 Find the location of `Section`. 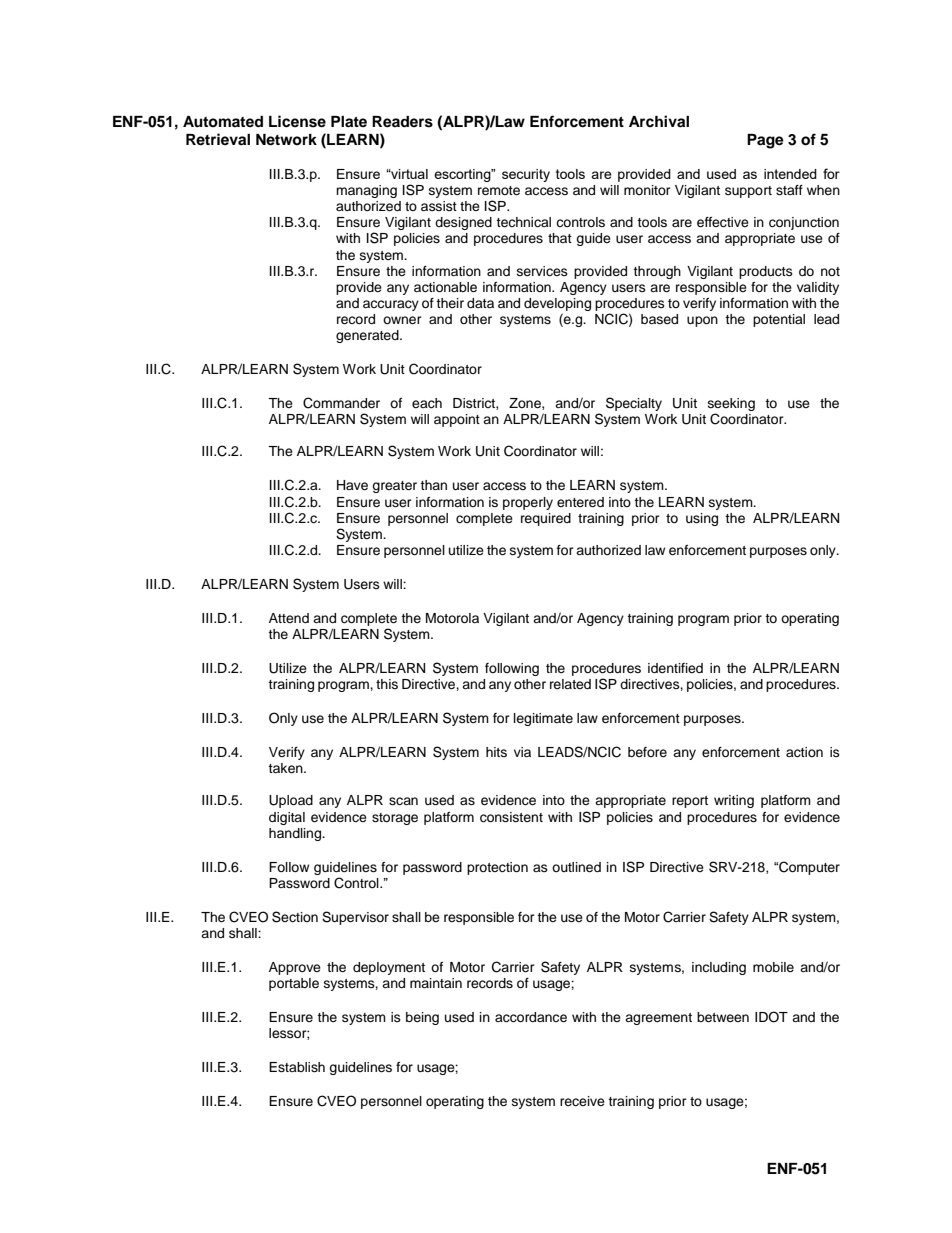

Section is located at coordinates (295, 917).
